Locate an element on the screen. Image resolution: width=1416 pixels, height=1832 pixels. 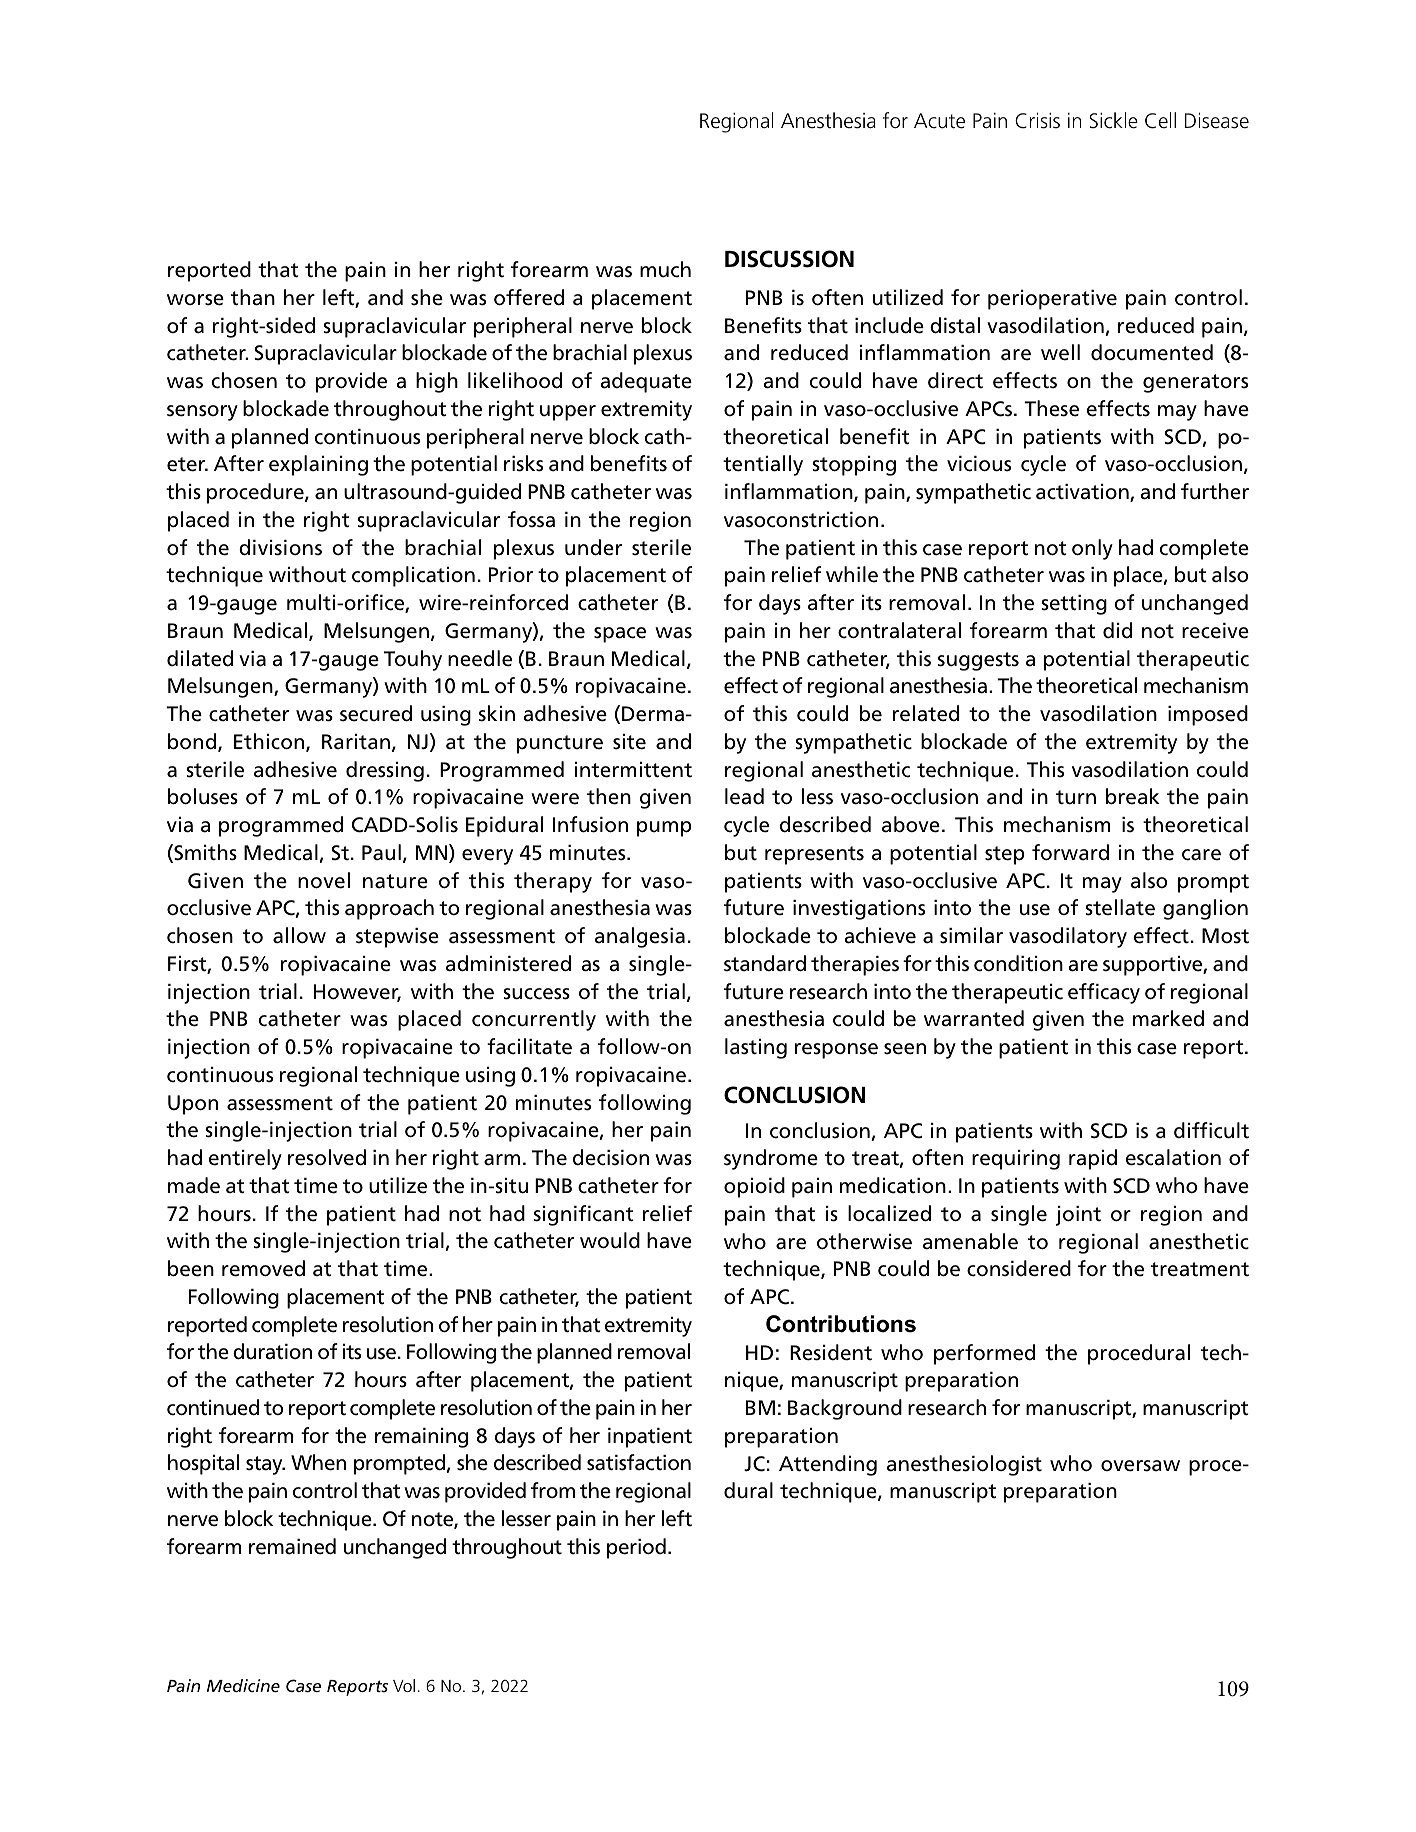
than is located at coordinates (253, 297).
